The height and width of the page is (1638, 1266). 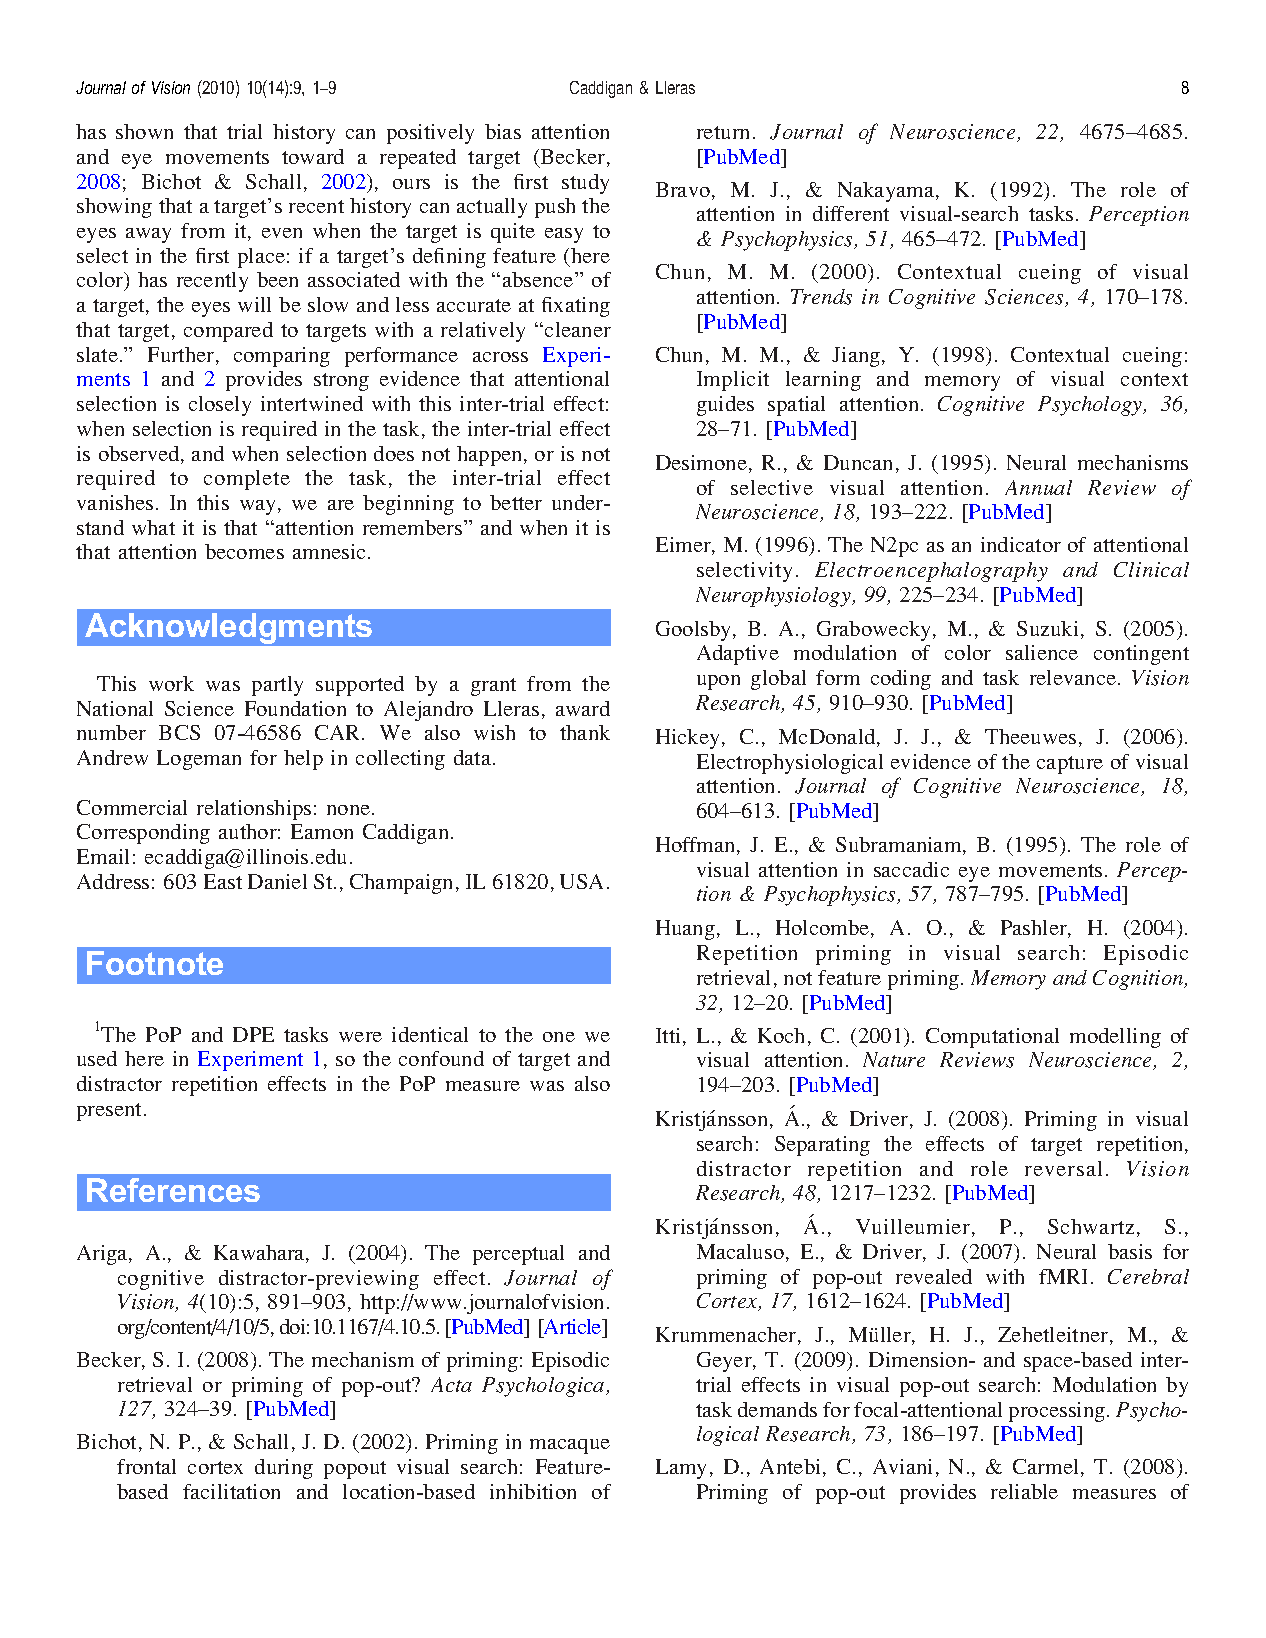 What do you see at coordinates (1038, 487) in the page?
I see `Annual` at bounding box center [1038, 487].
